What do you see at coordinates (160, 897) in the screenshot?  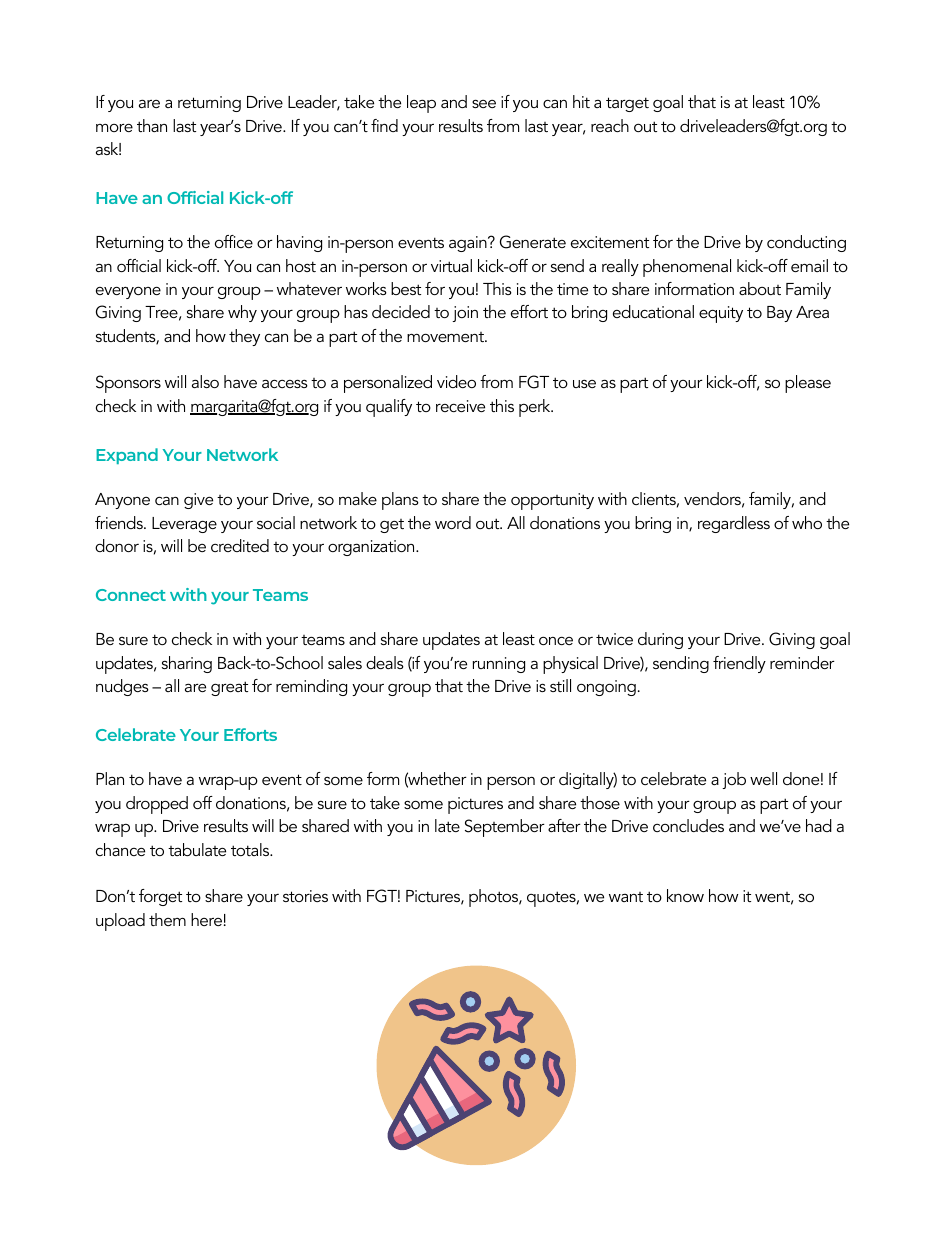 I see `forget` at bounding box center [160, 897].
